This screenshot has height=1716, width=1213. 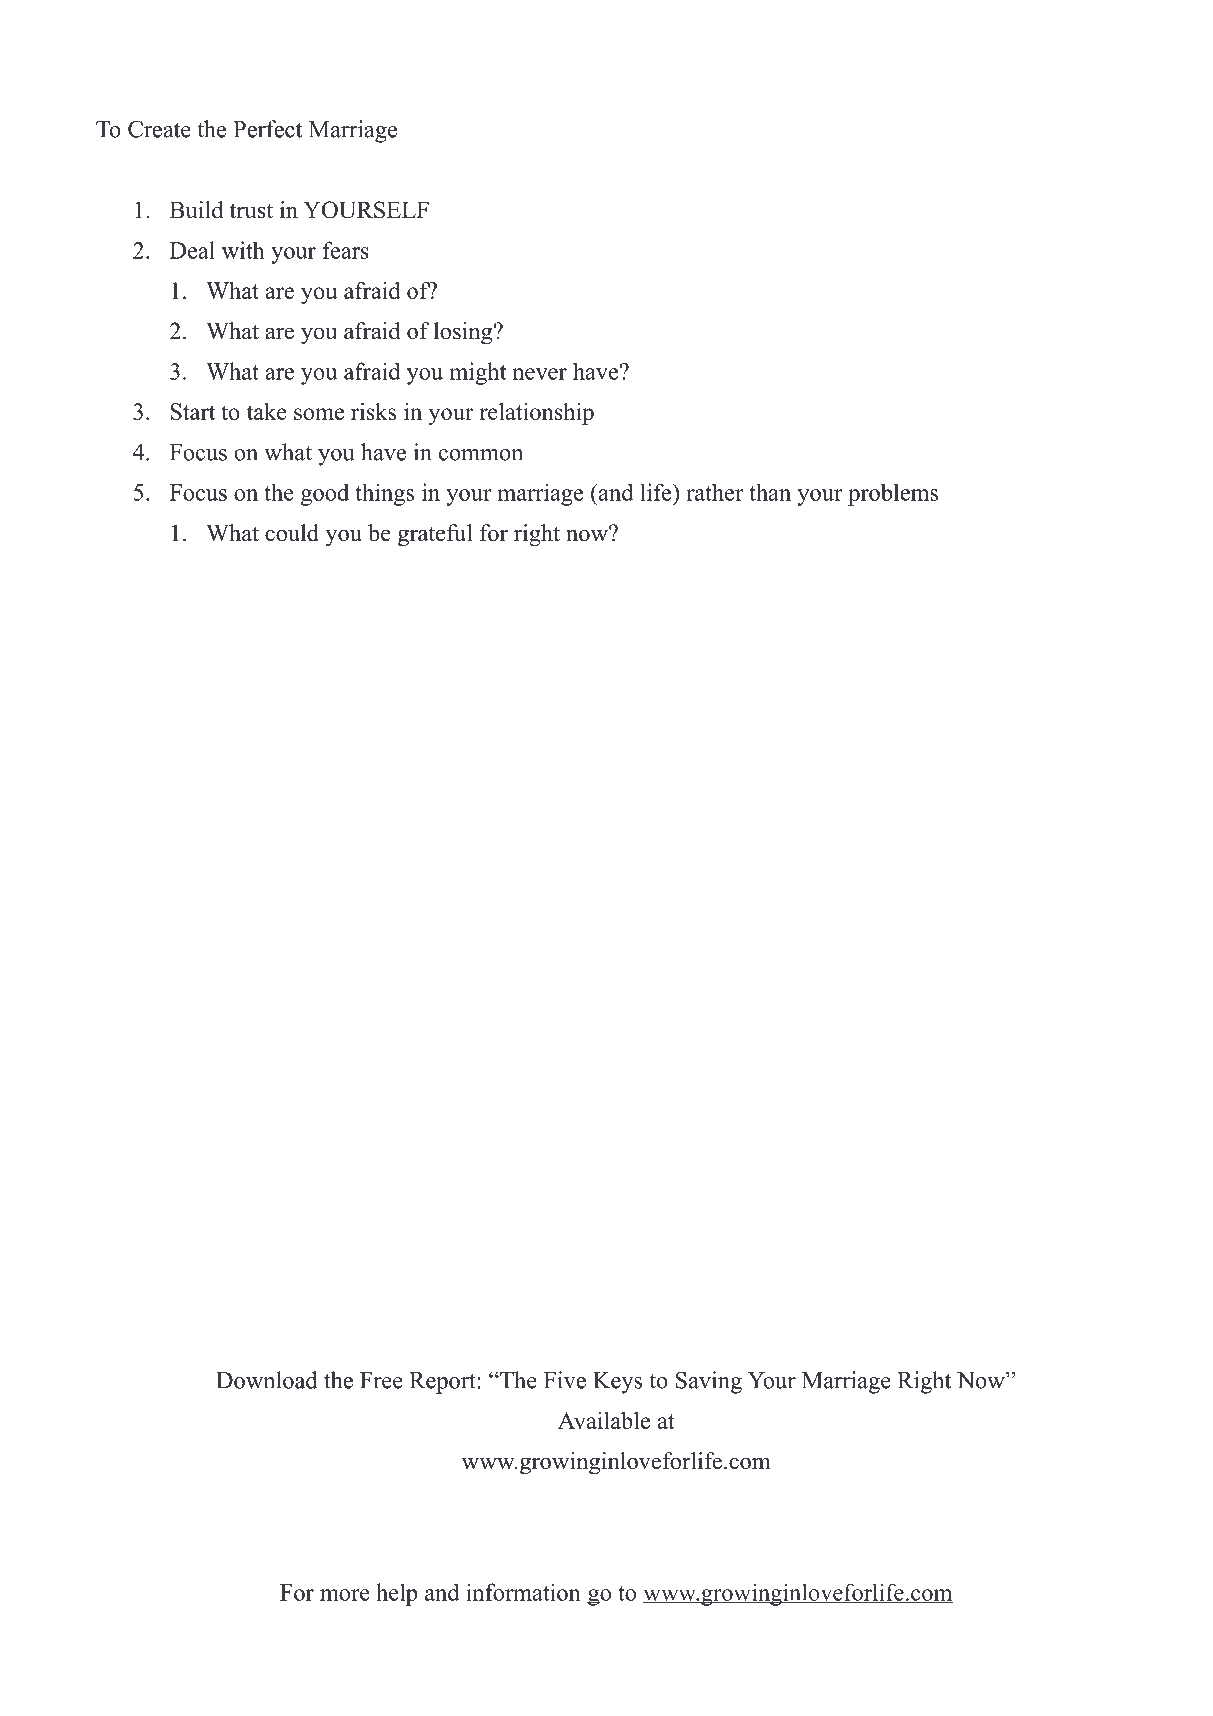 What do you see at coordinates (266, 1380) in the screenshot?
I see `Download` at bounding box center [266, 1380].
